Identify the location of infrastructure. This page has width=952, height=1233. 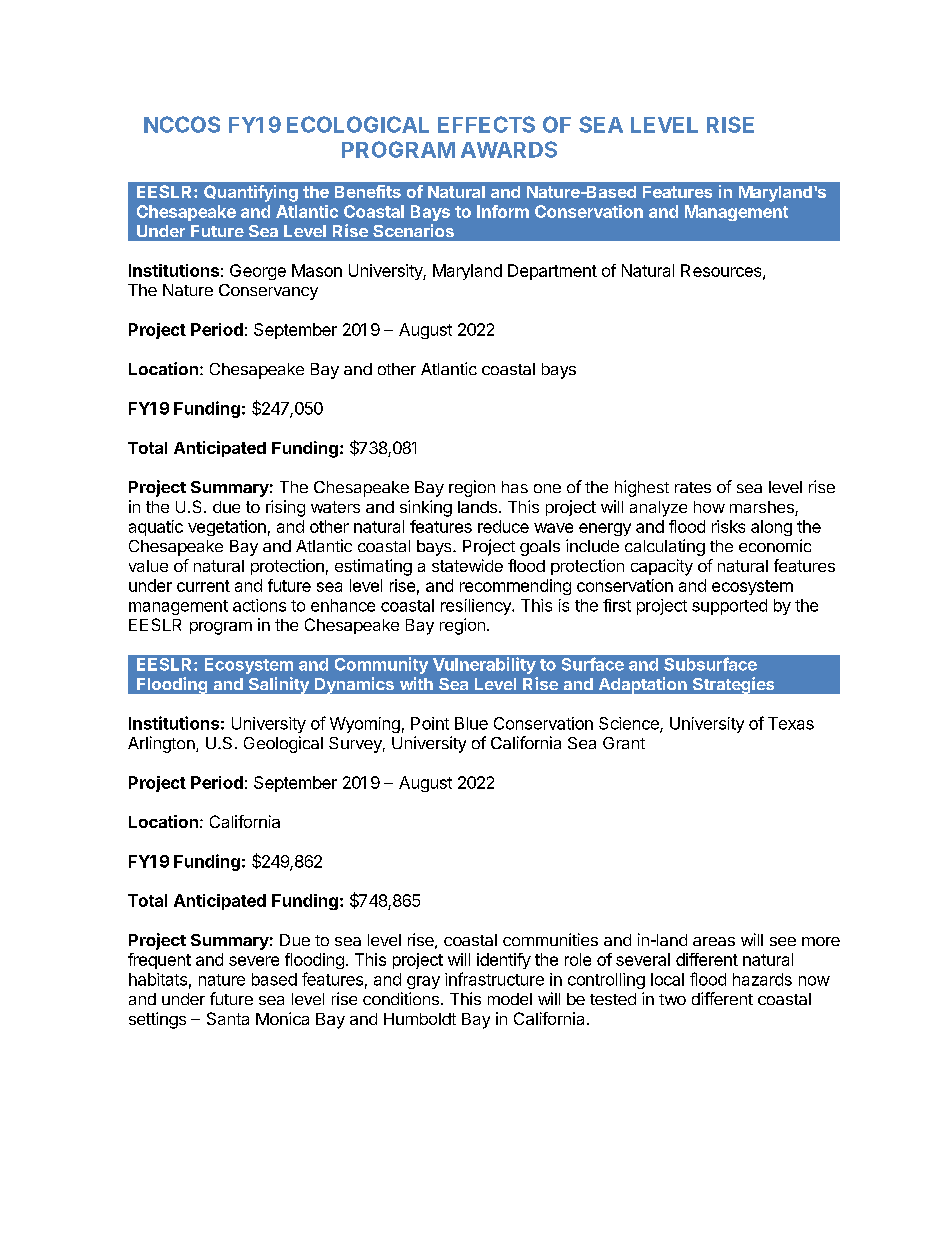
(494, 979).
